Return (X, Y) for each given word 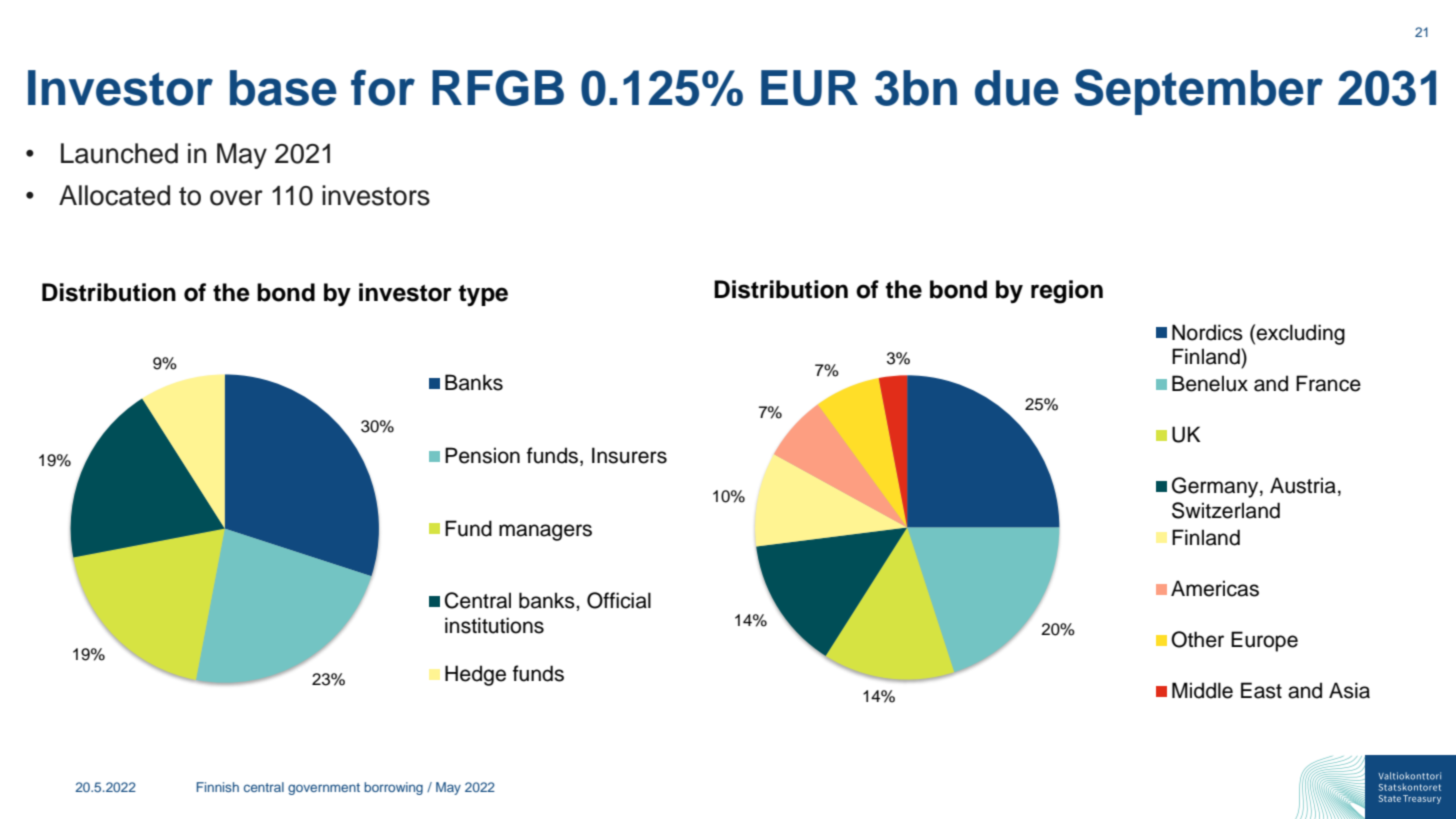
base (283, 88)
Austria (1303, 485)
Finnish (218, 787)
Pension (482, 455)
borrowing (393, 788)
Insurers (629, 455)
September (1198, 92)
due (1017, 88)
